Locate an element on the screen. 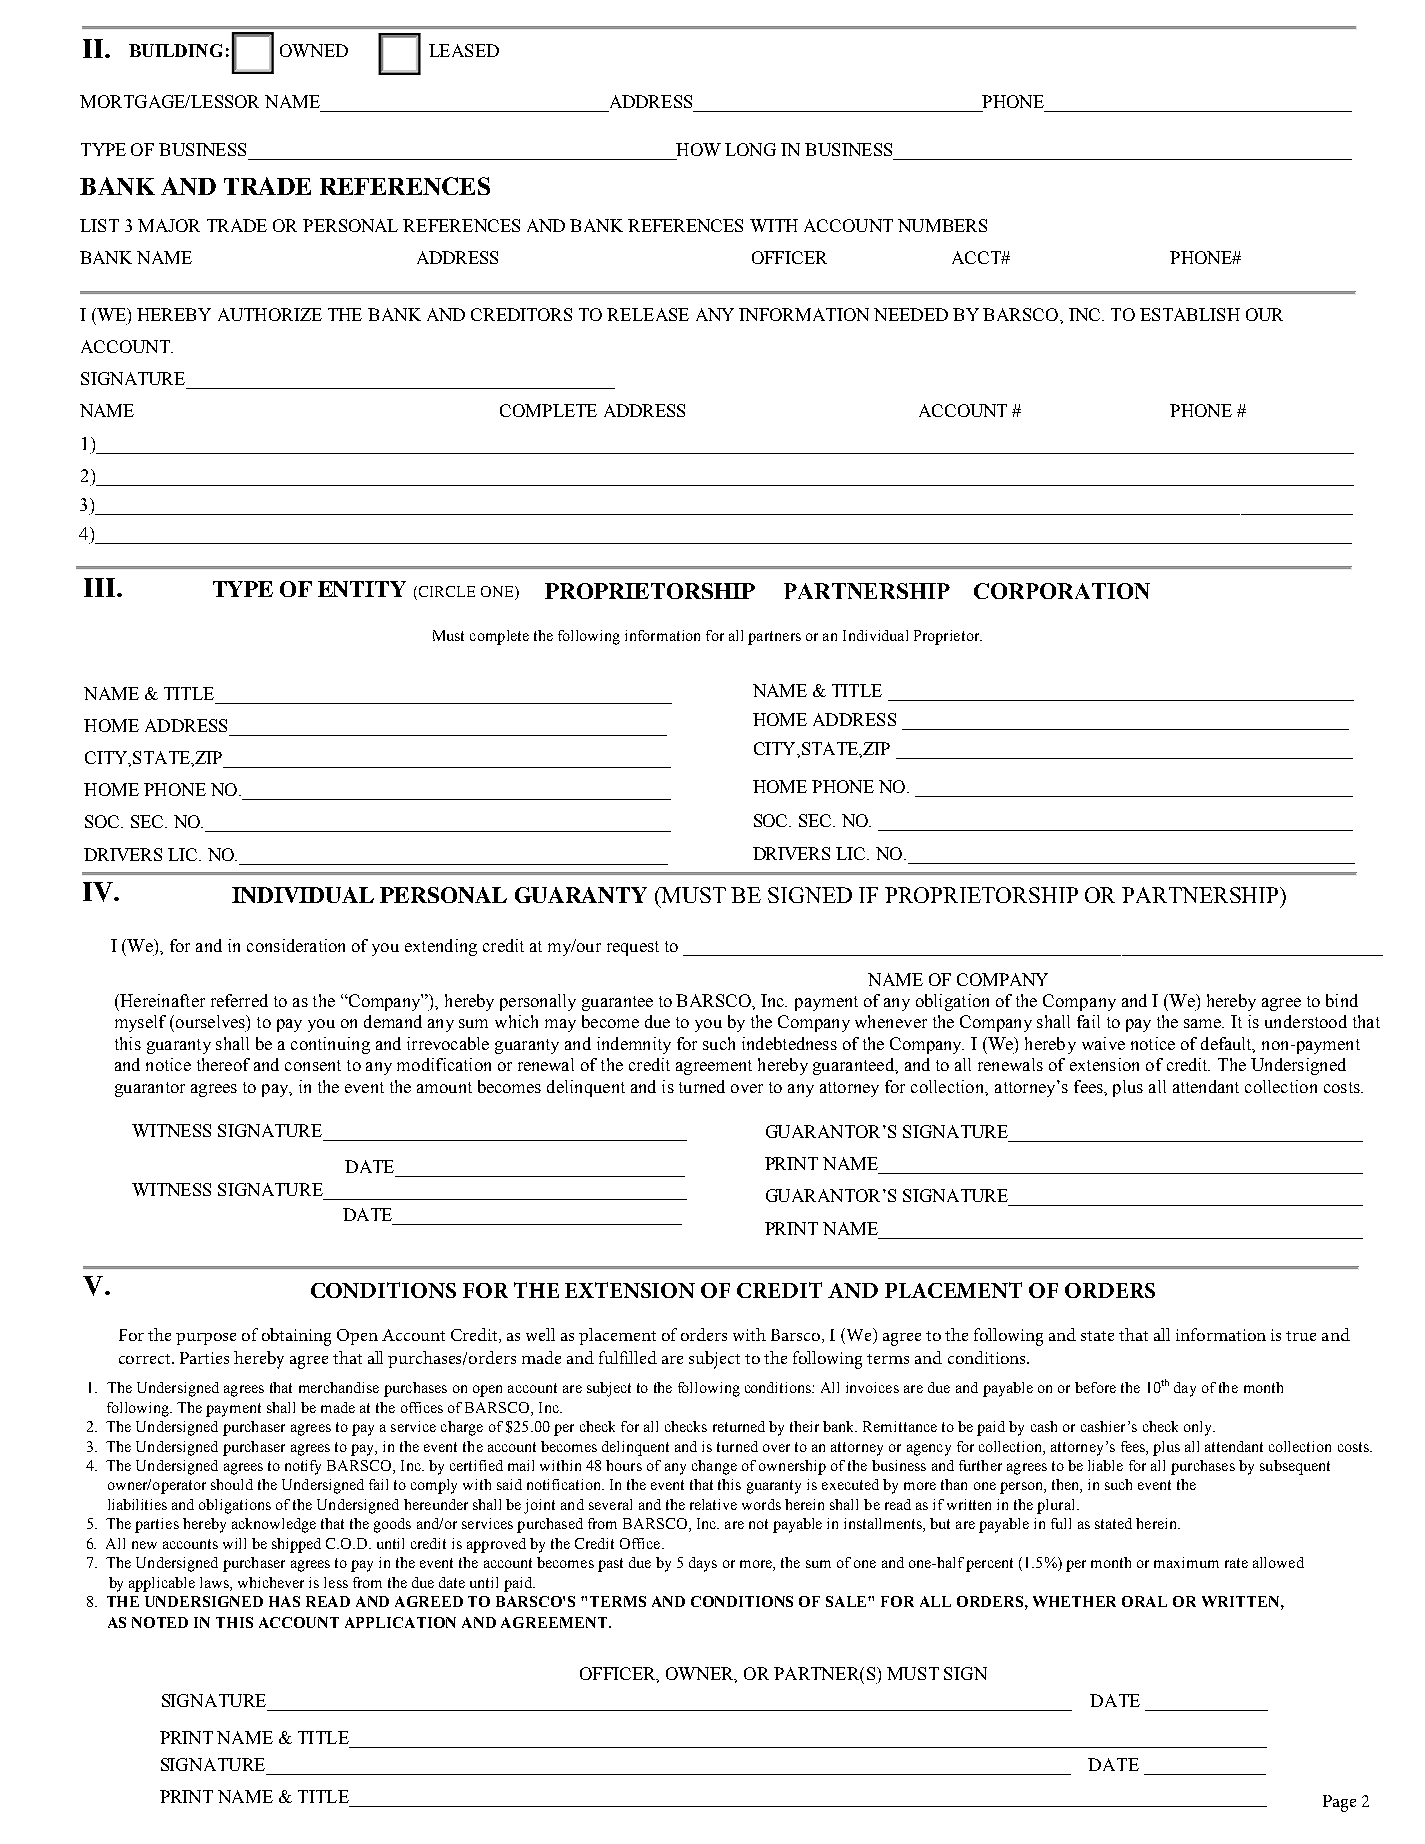  same is located at coordinates (1204, 1023).
